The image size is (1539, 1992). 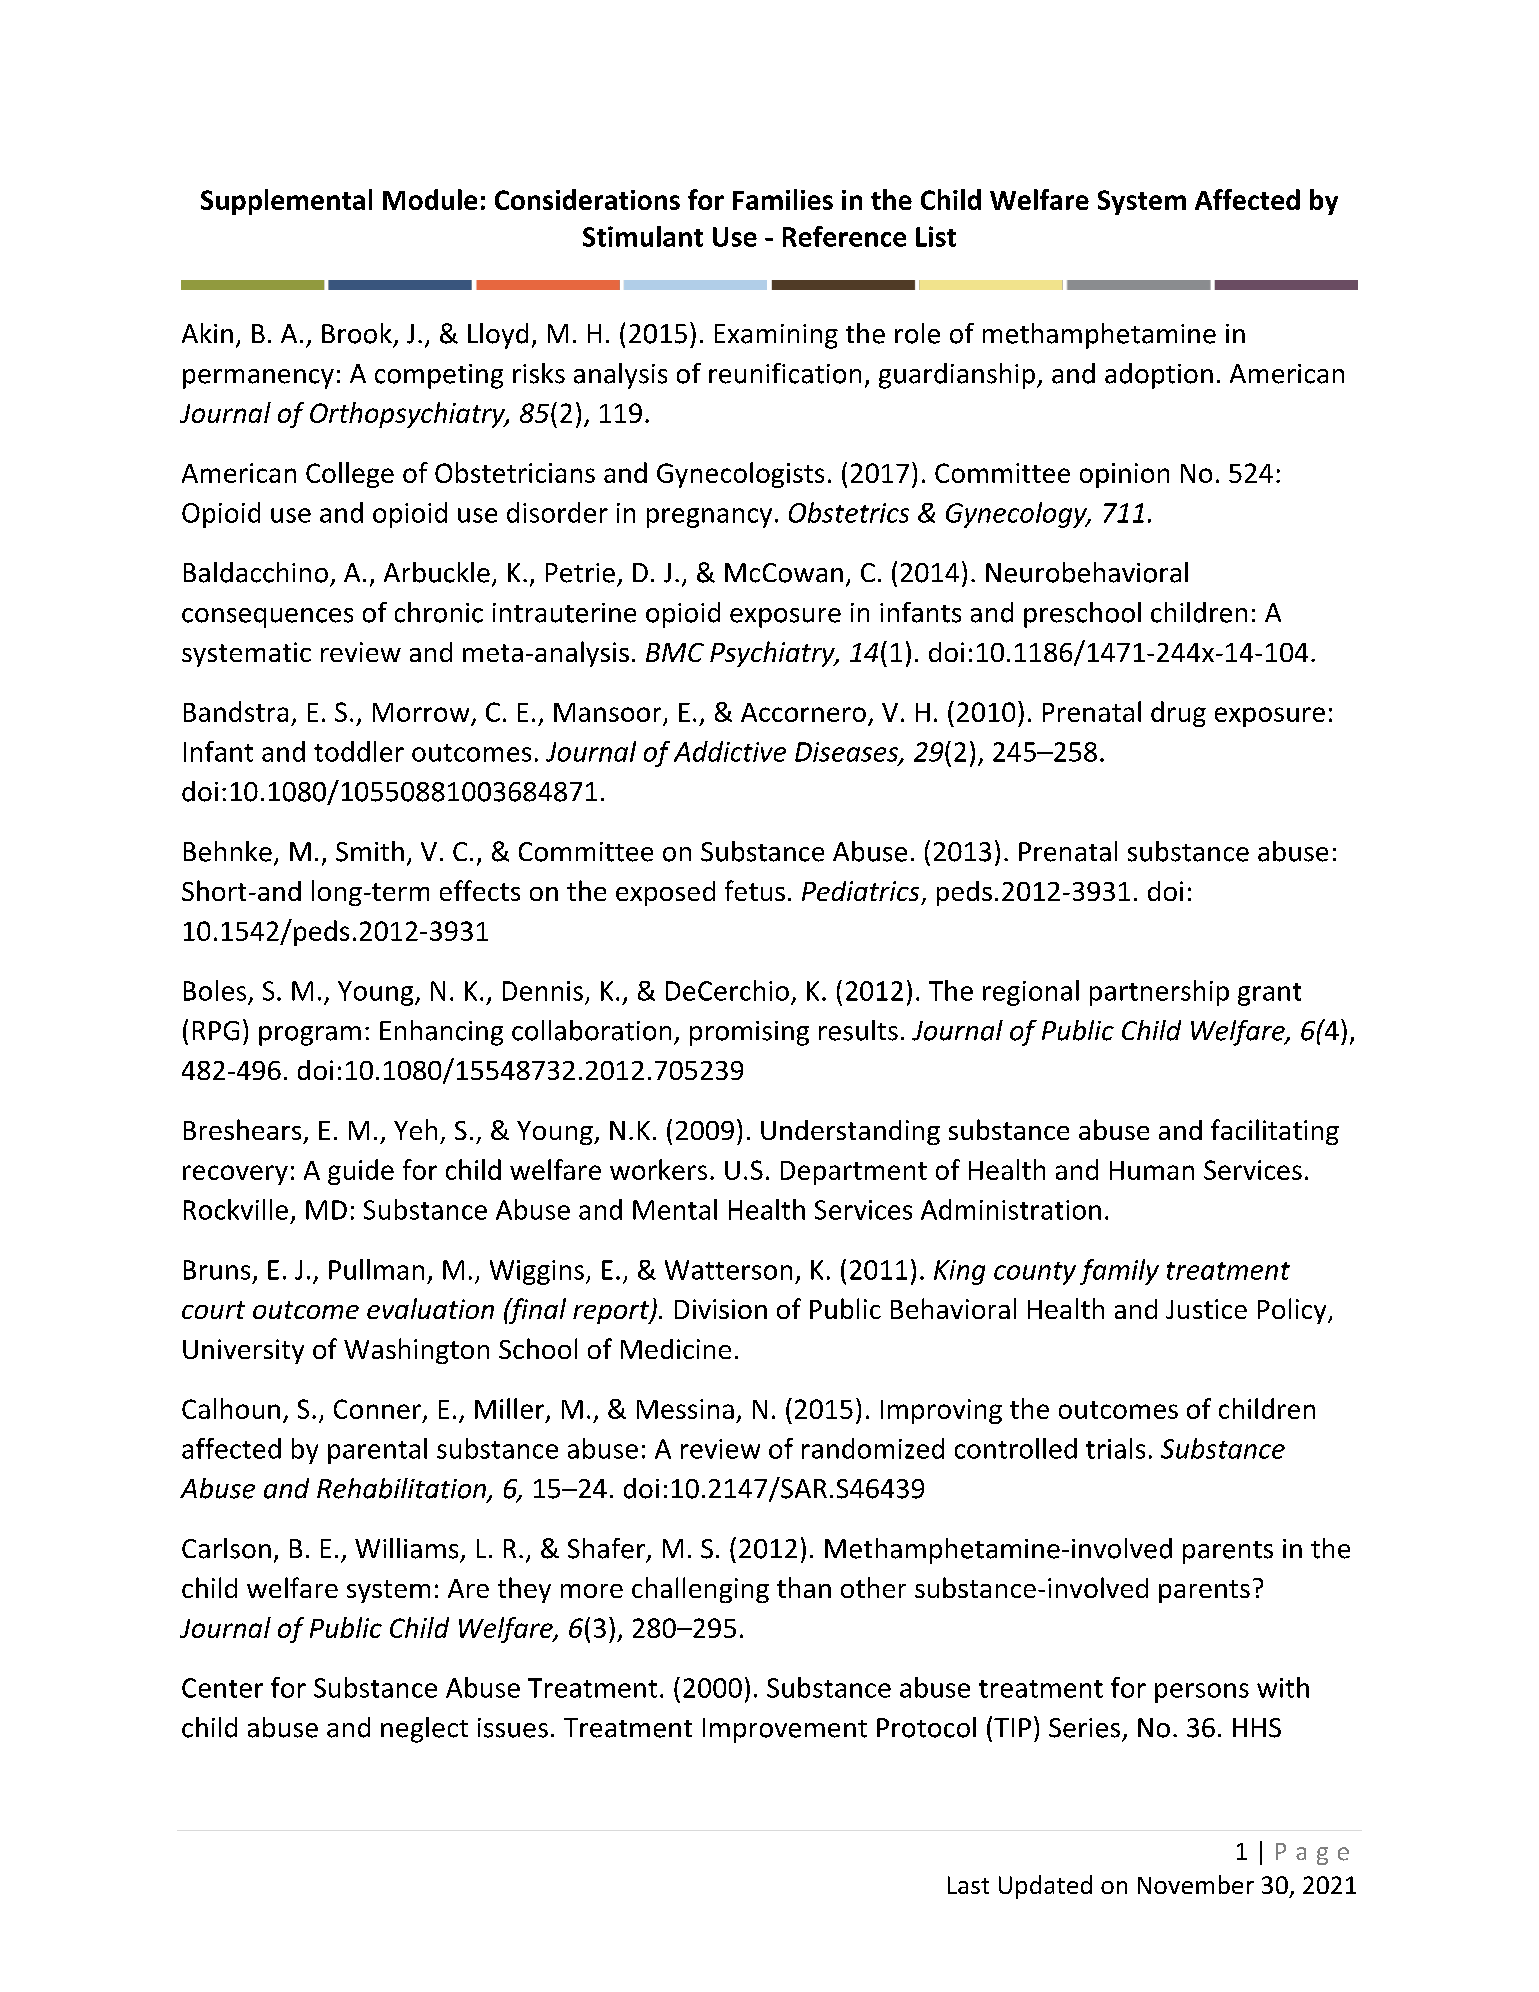 I want to click on promising, so click(x=749, y=1033).
